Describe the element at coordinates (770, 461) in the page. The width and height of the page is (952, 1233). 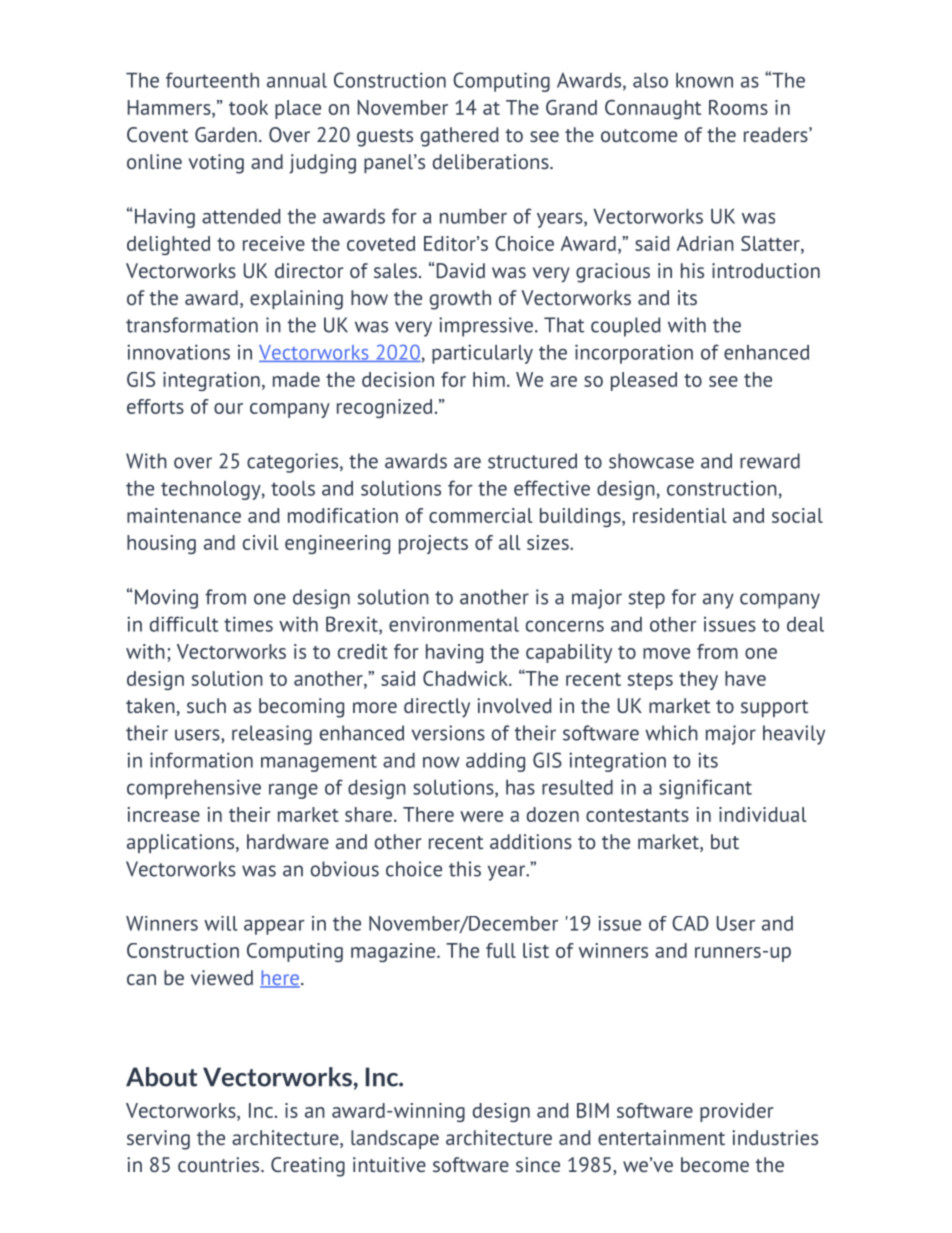
I see `reward` at that location.
